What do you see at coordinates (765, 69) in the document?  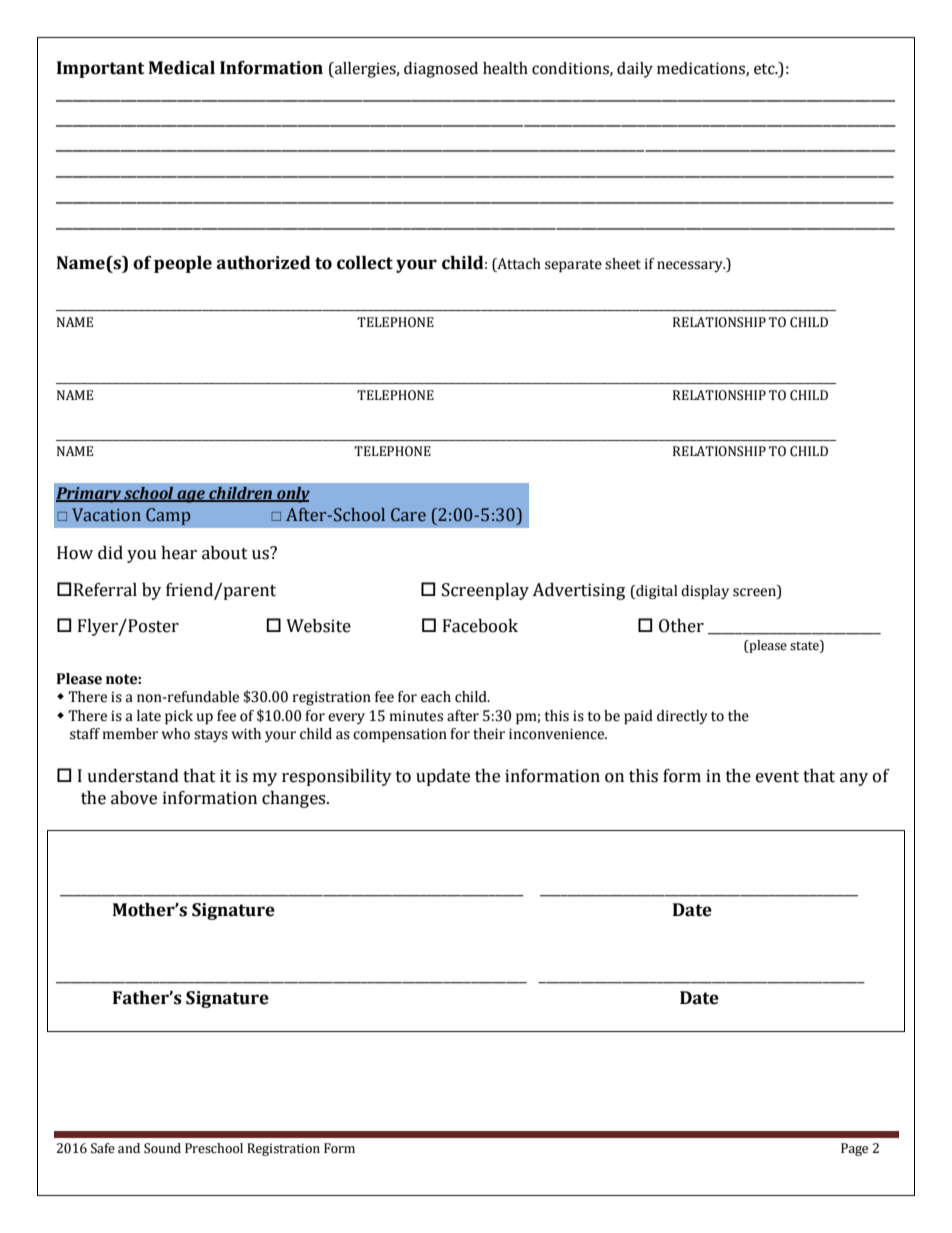 I see `etc` at bounding box center [765, 69].
